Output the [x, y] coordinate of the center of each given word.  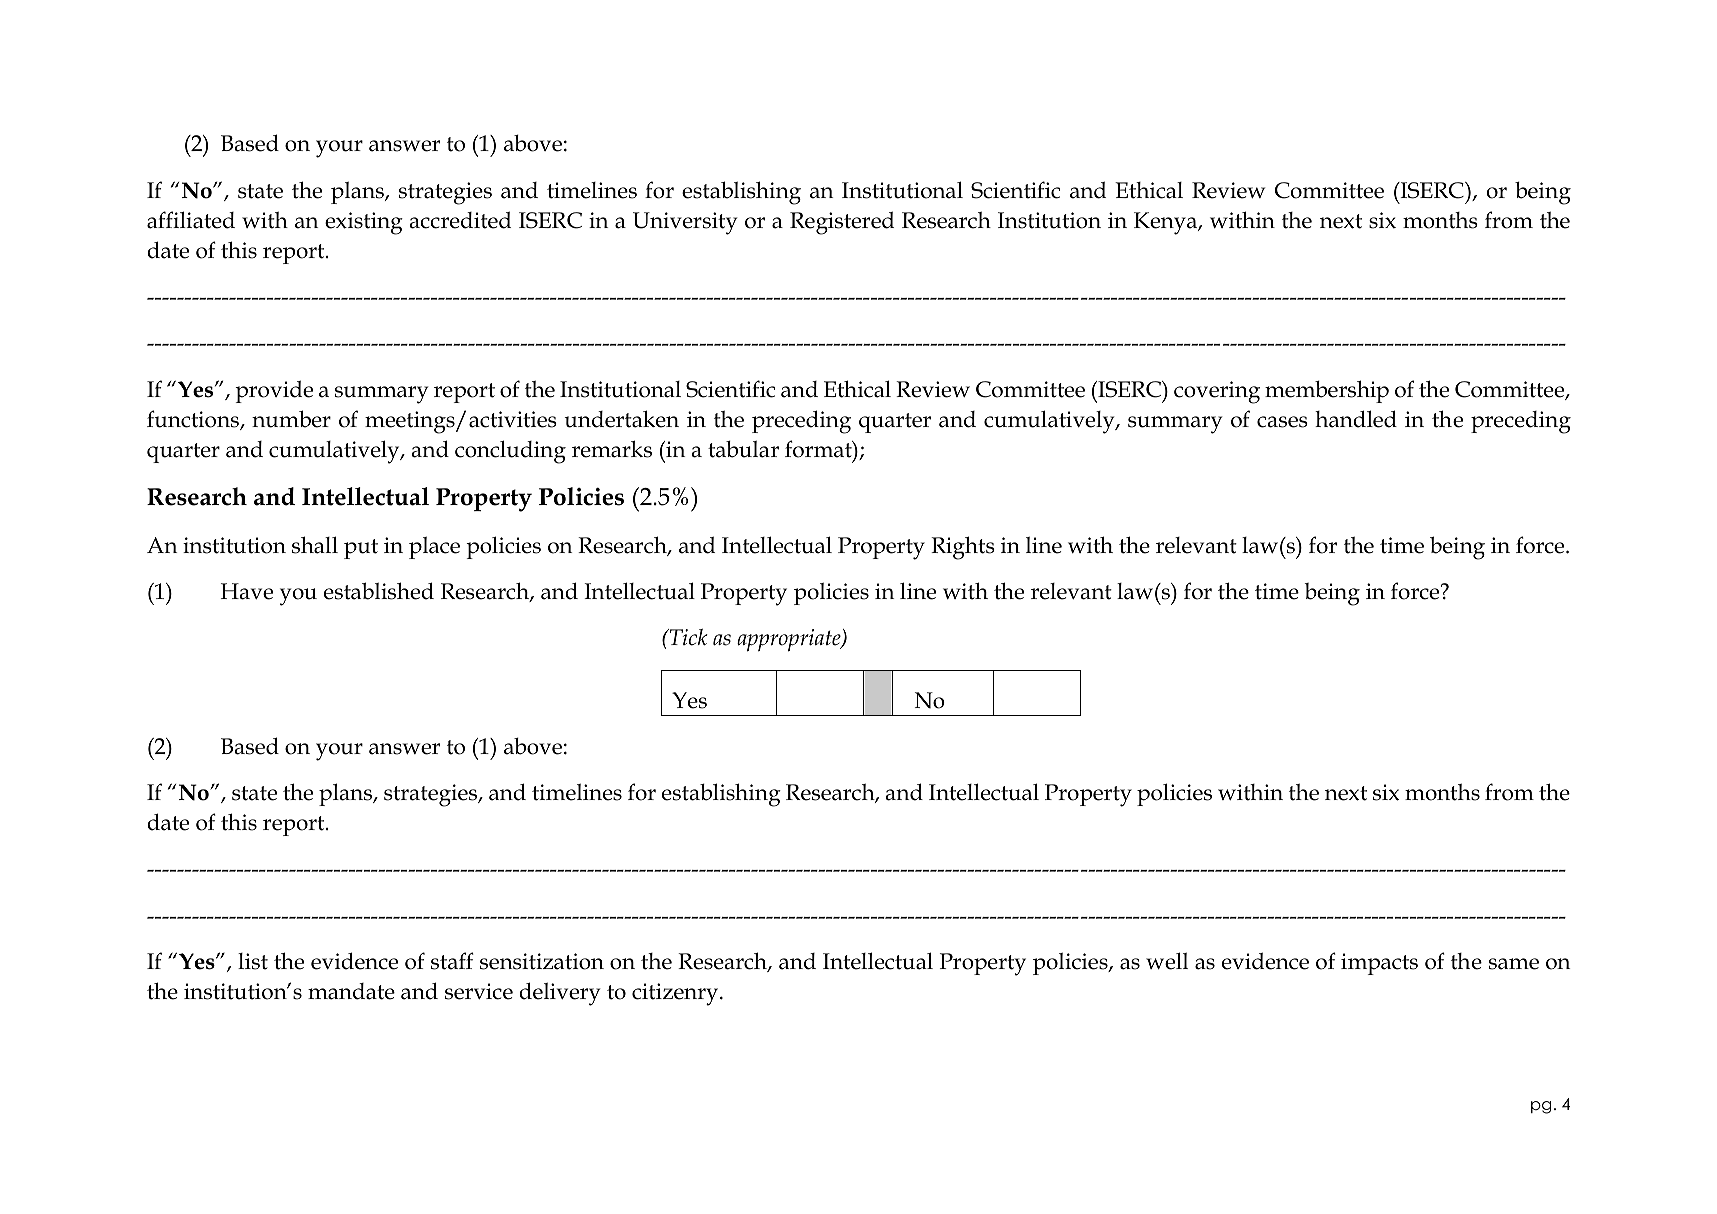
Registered [842, 223]
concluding [510, 452]
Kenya [1167, 223]
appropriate [790, 640]
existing [364, 223]
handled [1356, 419]
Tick [688, 637]
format [819, 449]
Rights [963, 548]
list [253, 961]
